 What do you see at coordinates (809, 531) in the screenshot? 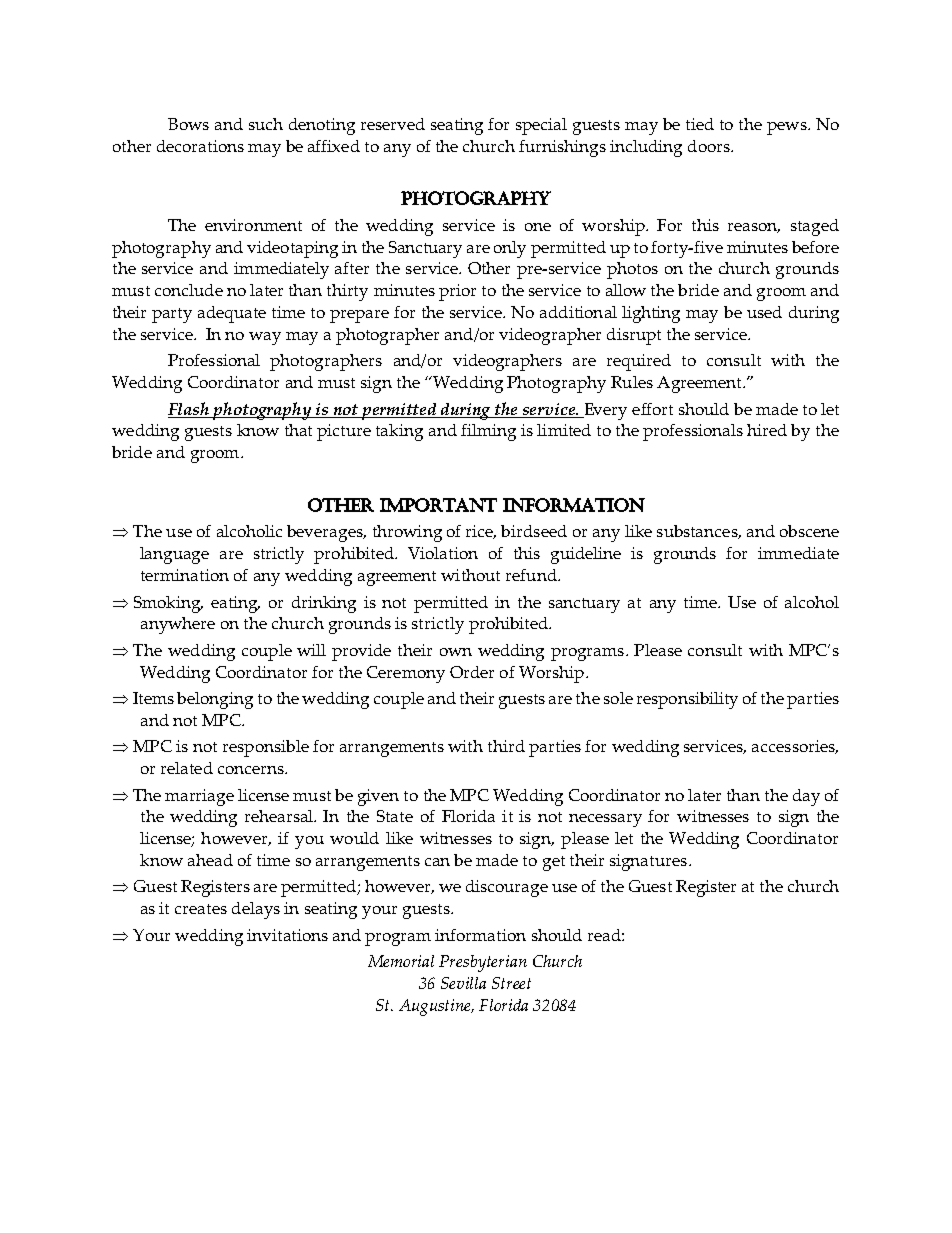
I see `obscene` at bounding box center [809, 531].
